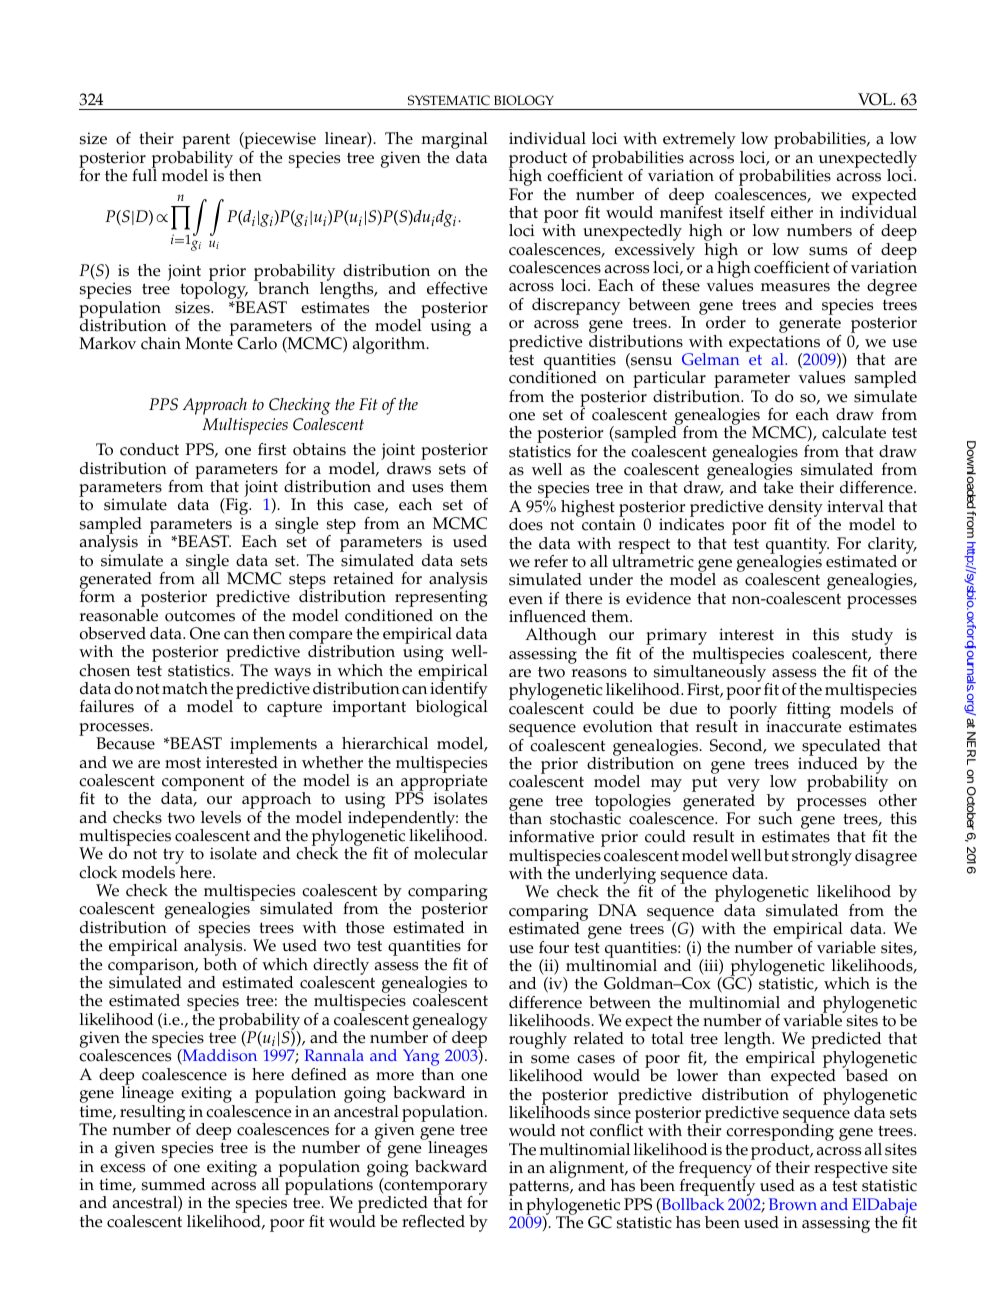 This image has width=995, height=1311. What do you see at coordinates (443, 783) in the image?
I see `appropriate` at bounding box center [443, 783].
